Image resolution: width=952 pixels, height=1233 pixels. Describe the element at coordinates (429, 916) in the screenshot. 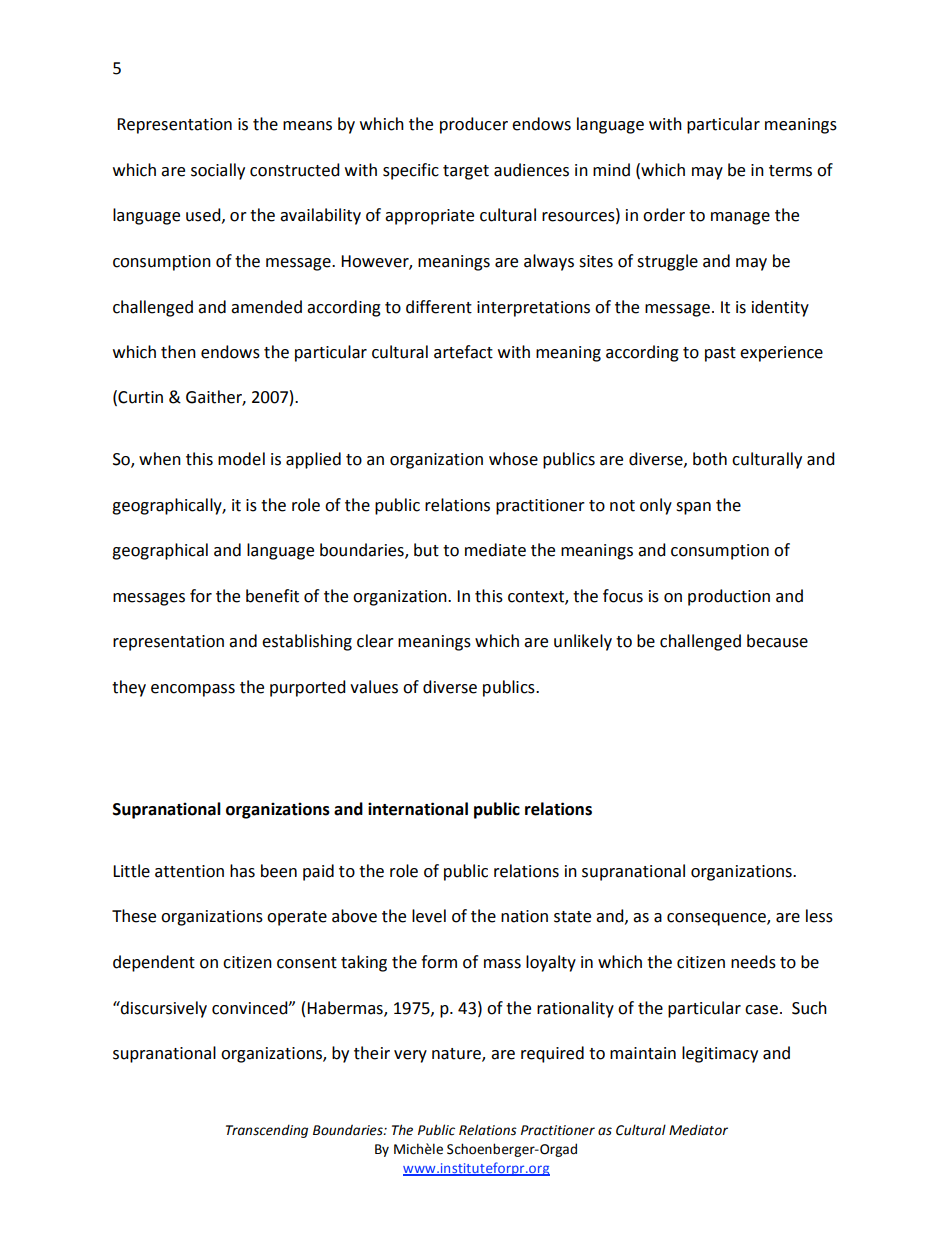

I see `level` at that location.
